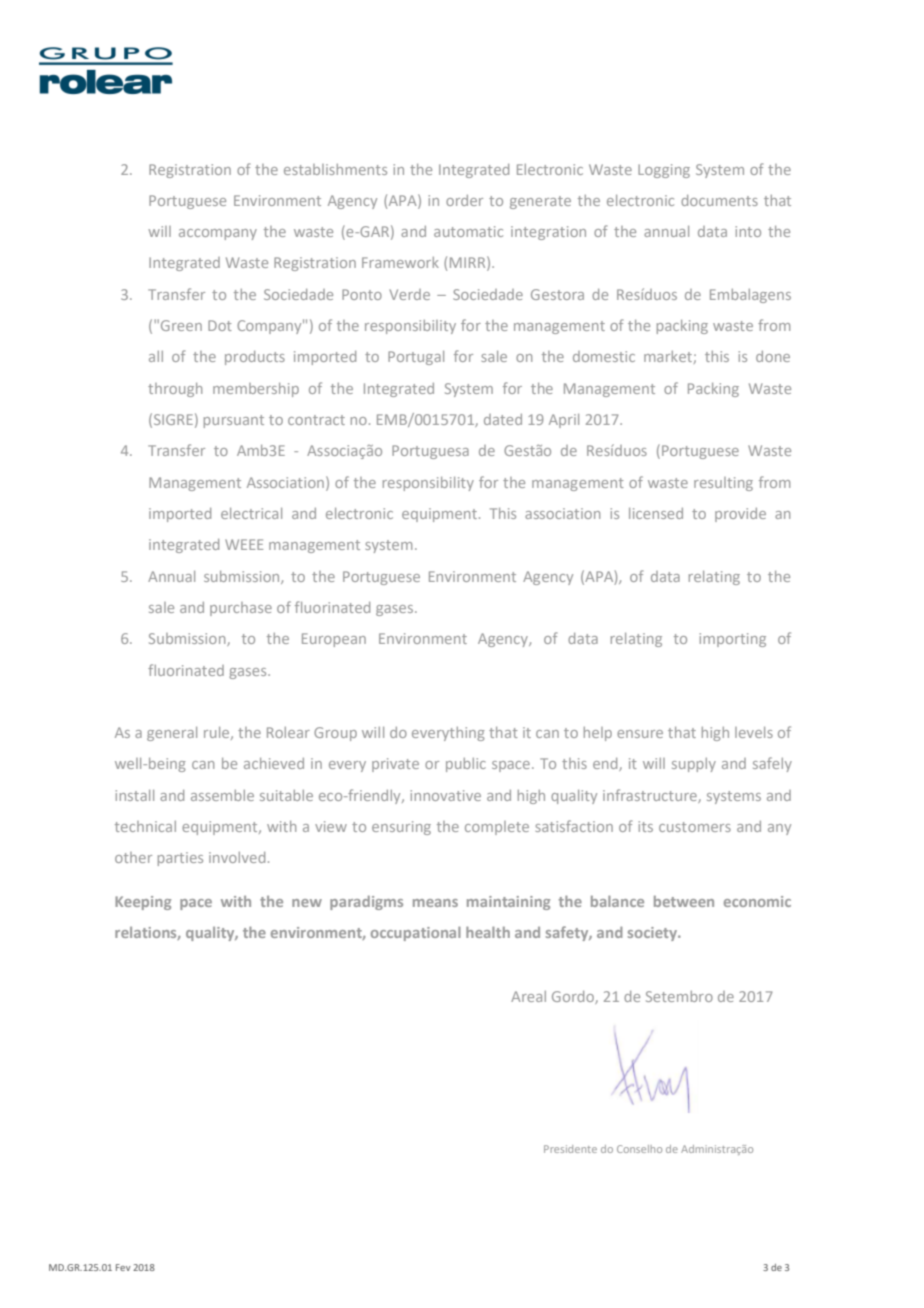  Describe the element at coordinates (143, 903) in the screenshot. I see `Keeping` at that location.
